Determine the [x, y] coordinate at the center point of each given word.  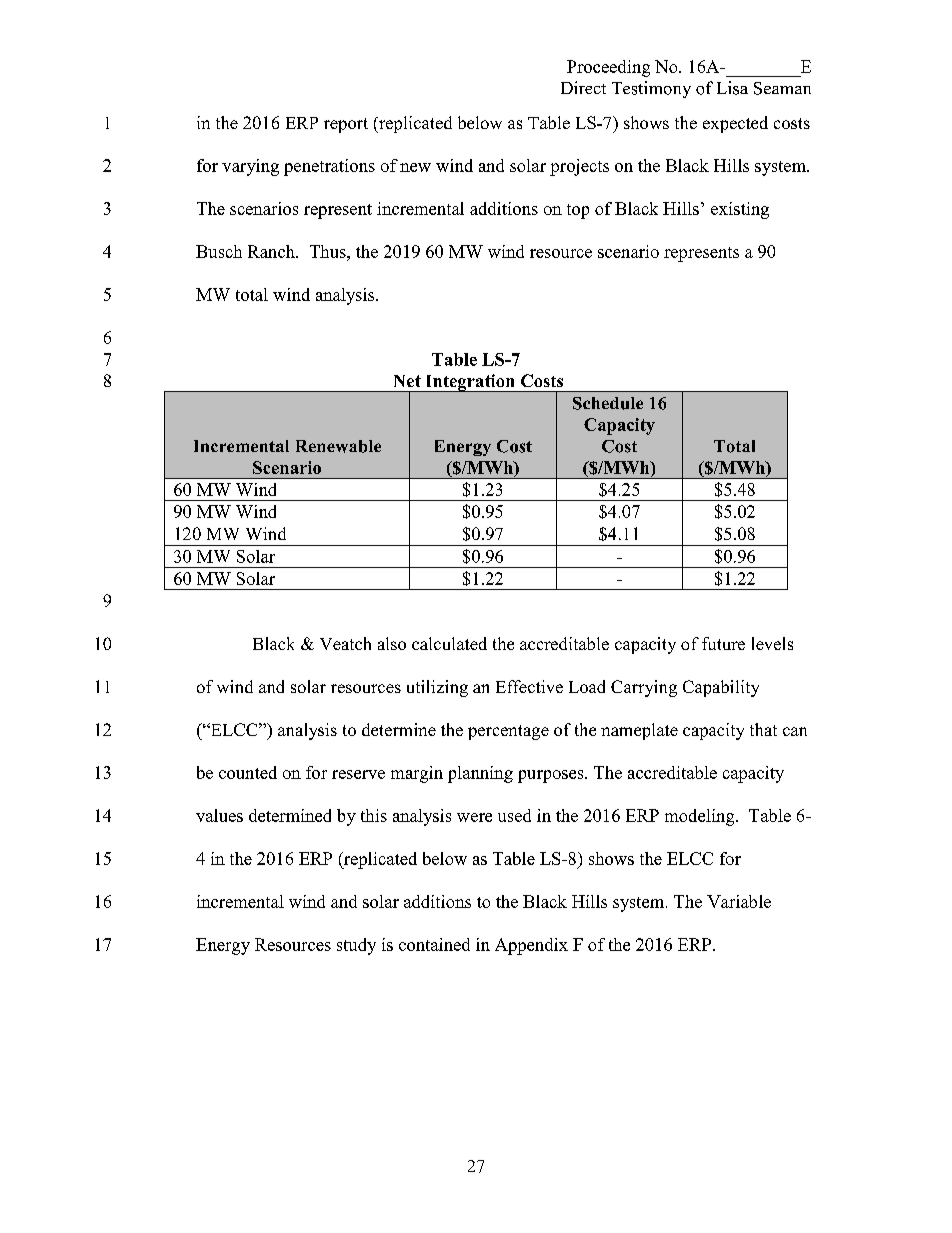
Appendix [531, 946]
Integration [470, 383]
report [346, 125]
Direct [583, 87]
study [356, 946]
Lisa [732, 88]
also [392, 643]
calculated [449, 643]
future [723, 643]
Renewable [338, 446]
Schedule [608, 403]
